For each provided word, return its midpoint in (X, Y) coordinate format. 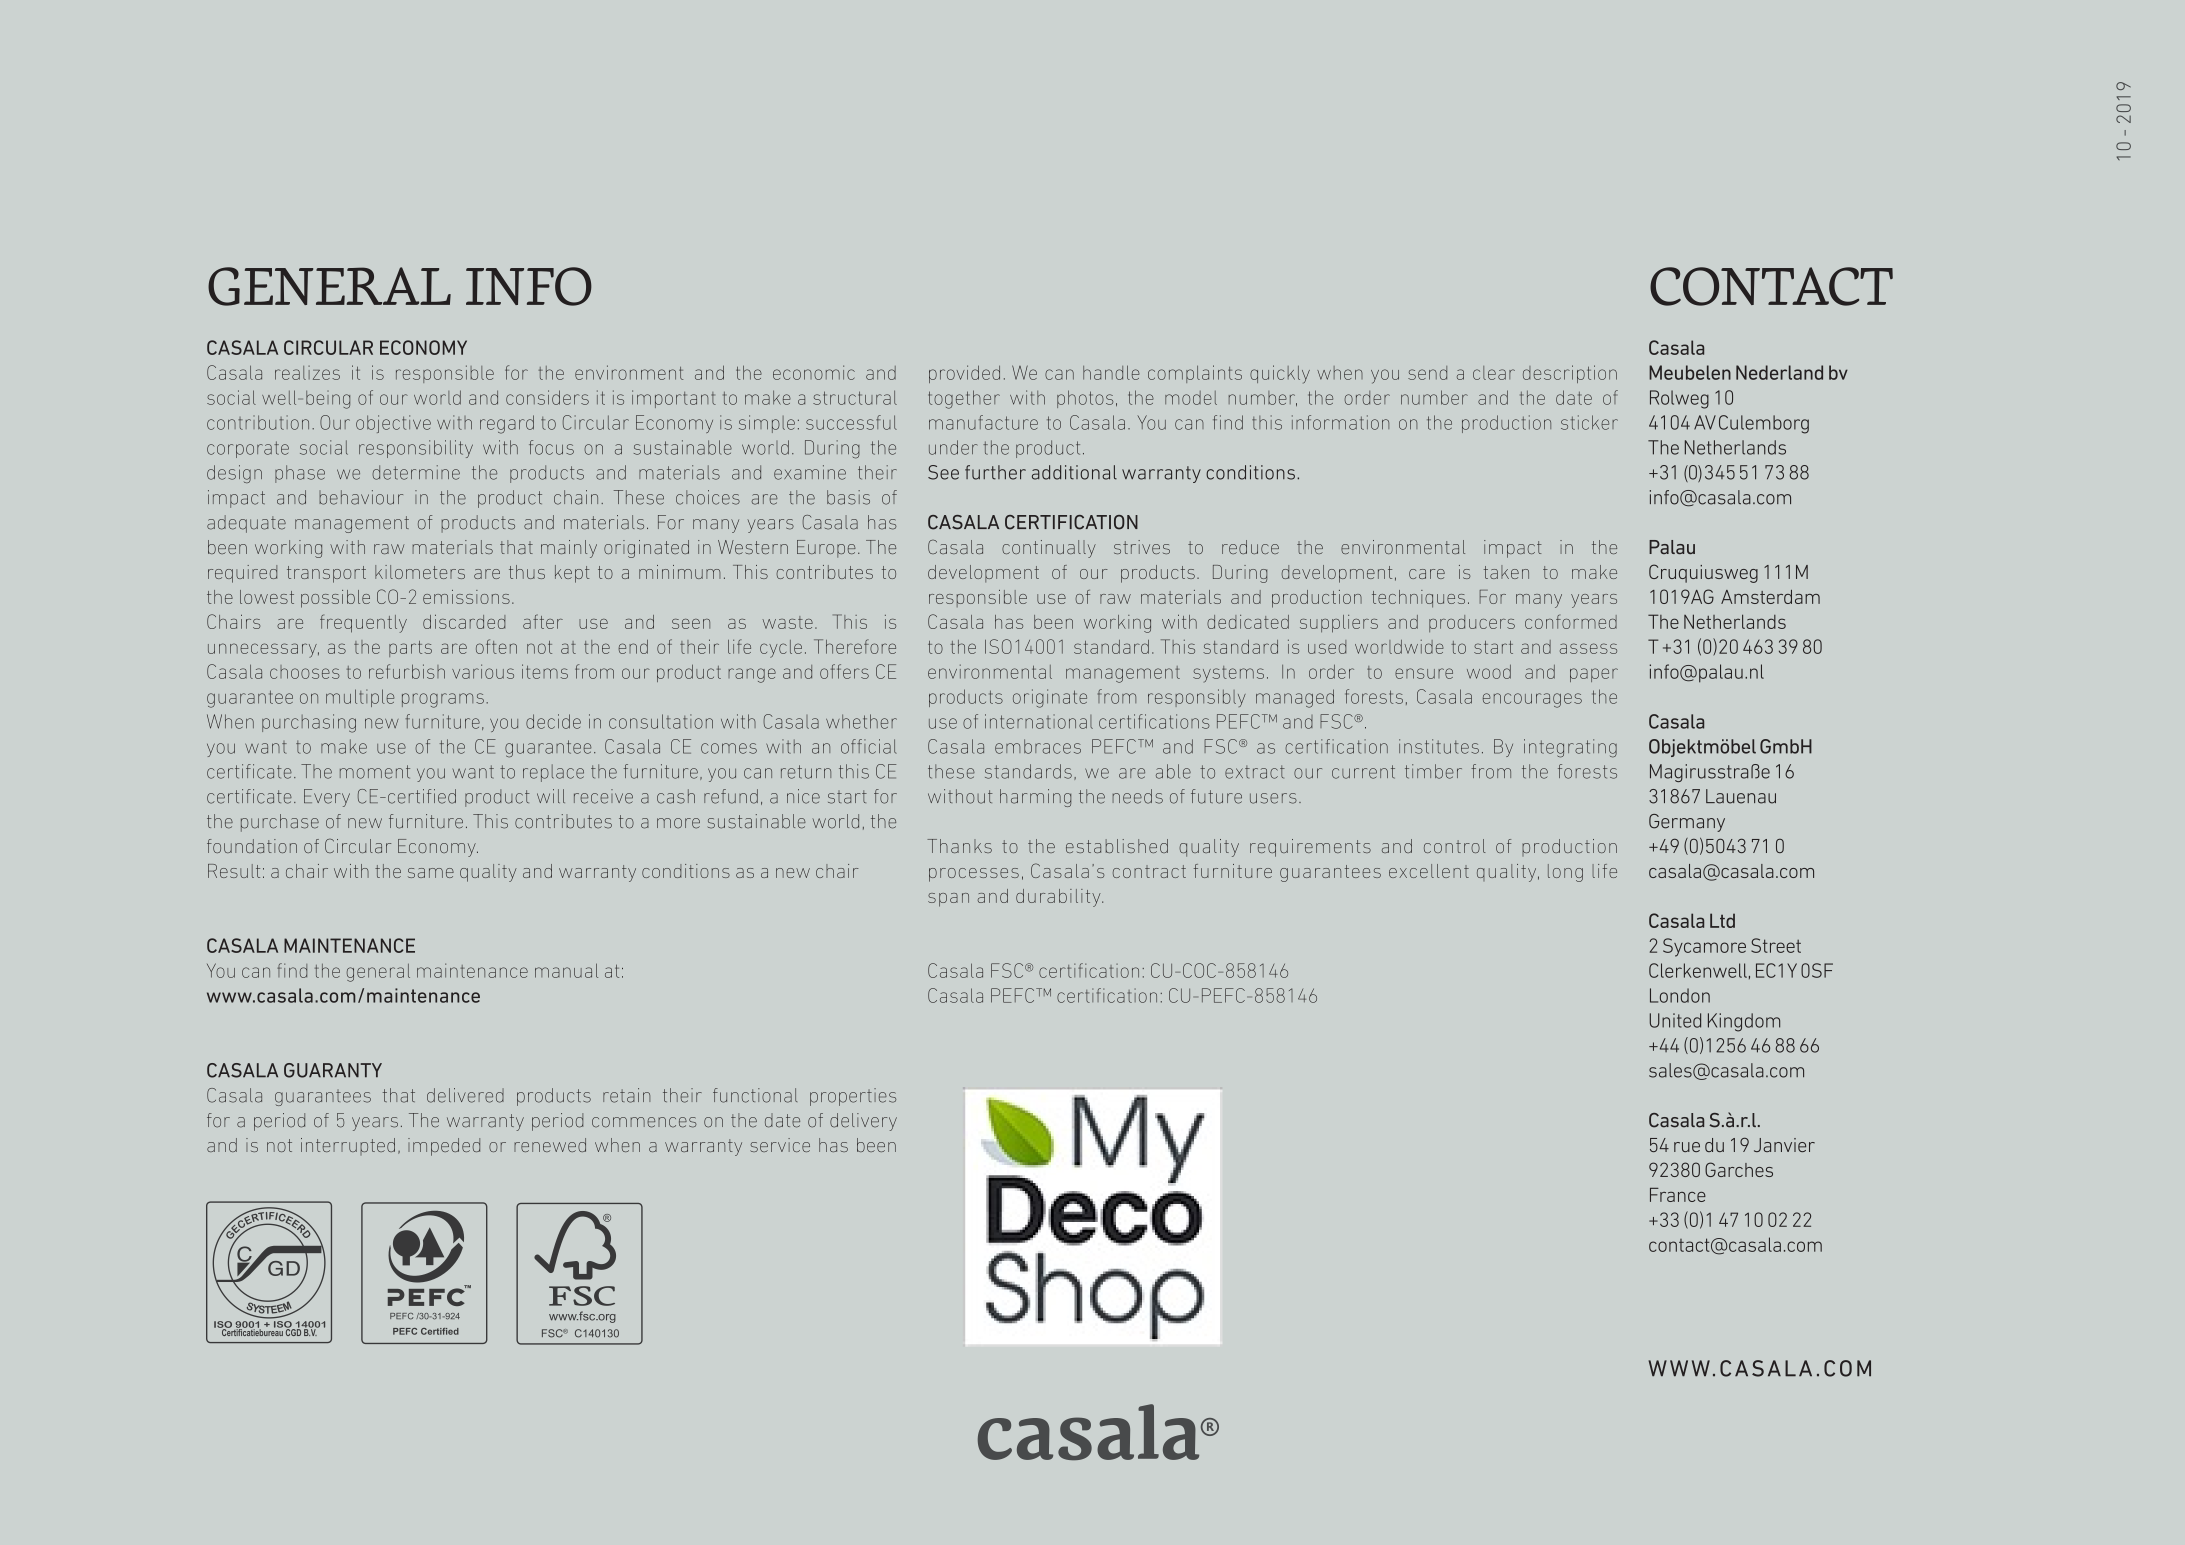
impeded (444, 1147)
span (948, 900)
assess (1588, 648)
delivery (863, 1122)
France (1678, 1195)
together (964, 399)
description (1570, 374)
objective (393, 424)
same (431, 873)
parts (410, 649)
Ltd (1722, 920)
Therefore (855, 646)
